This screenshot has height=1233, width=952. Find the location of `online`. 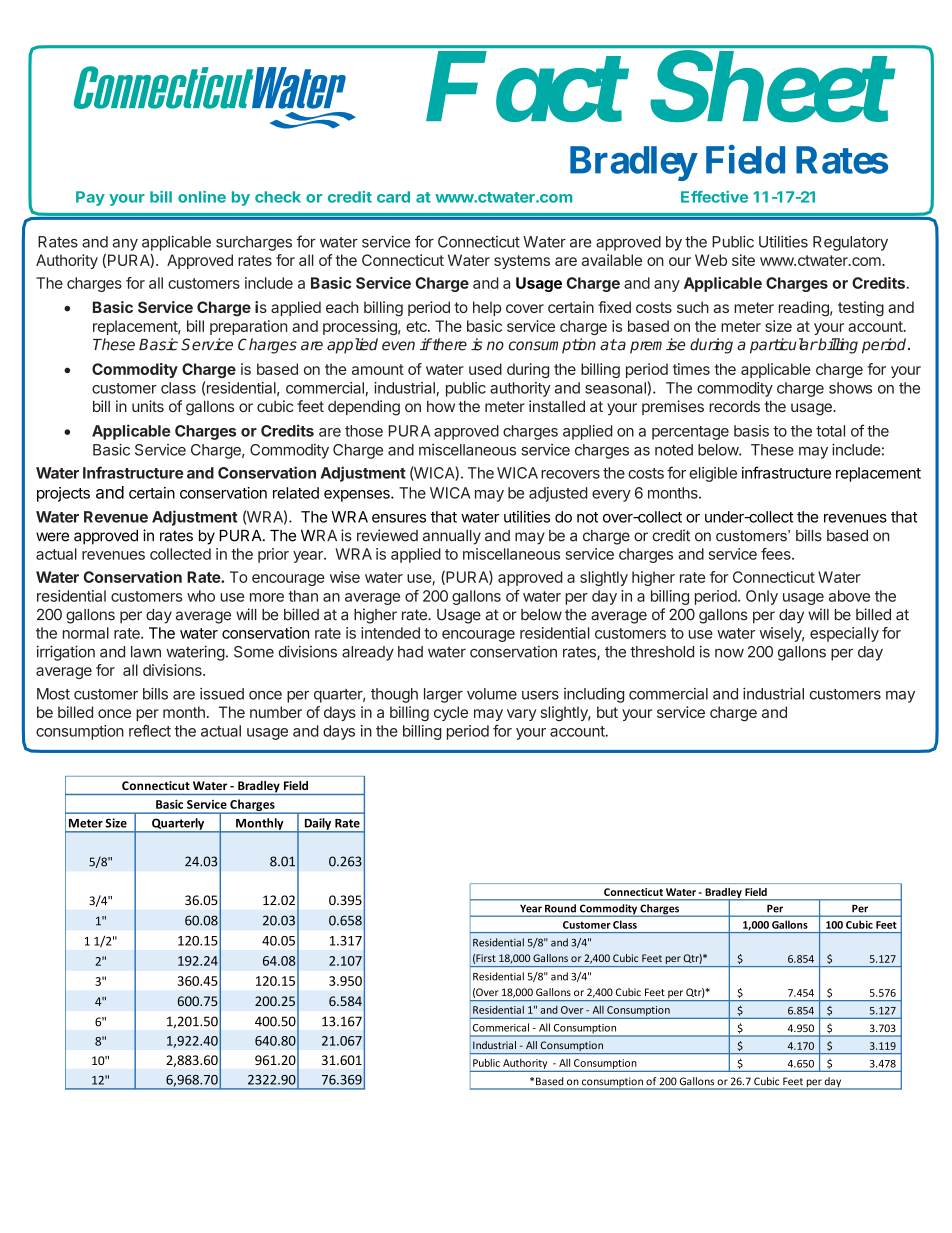

online is located at coordinates (202, 197).
